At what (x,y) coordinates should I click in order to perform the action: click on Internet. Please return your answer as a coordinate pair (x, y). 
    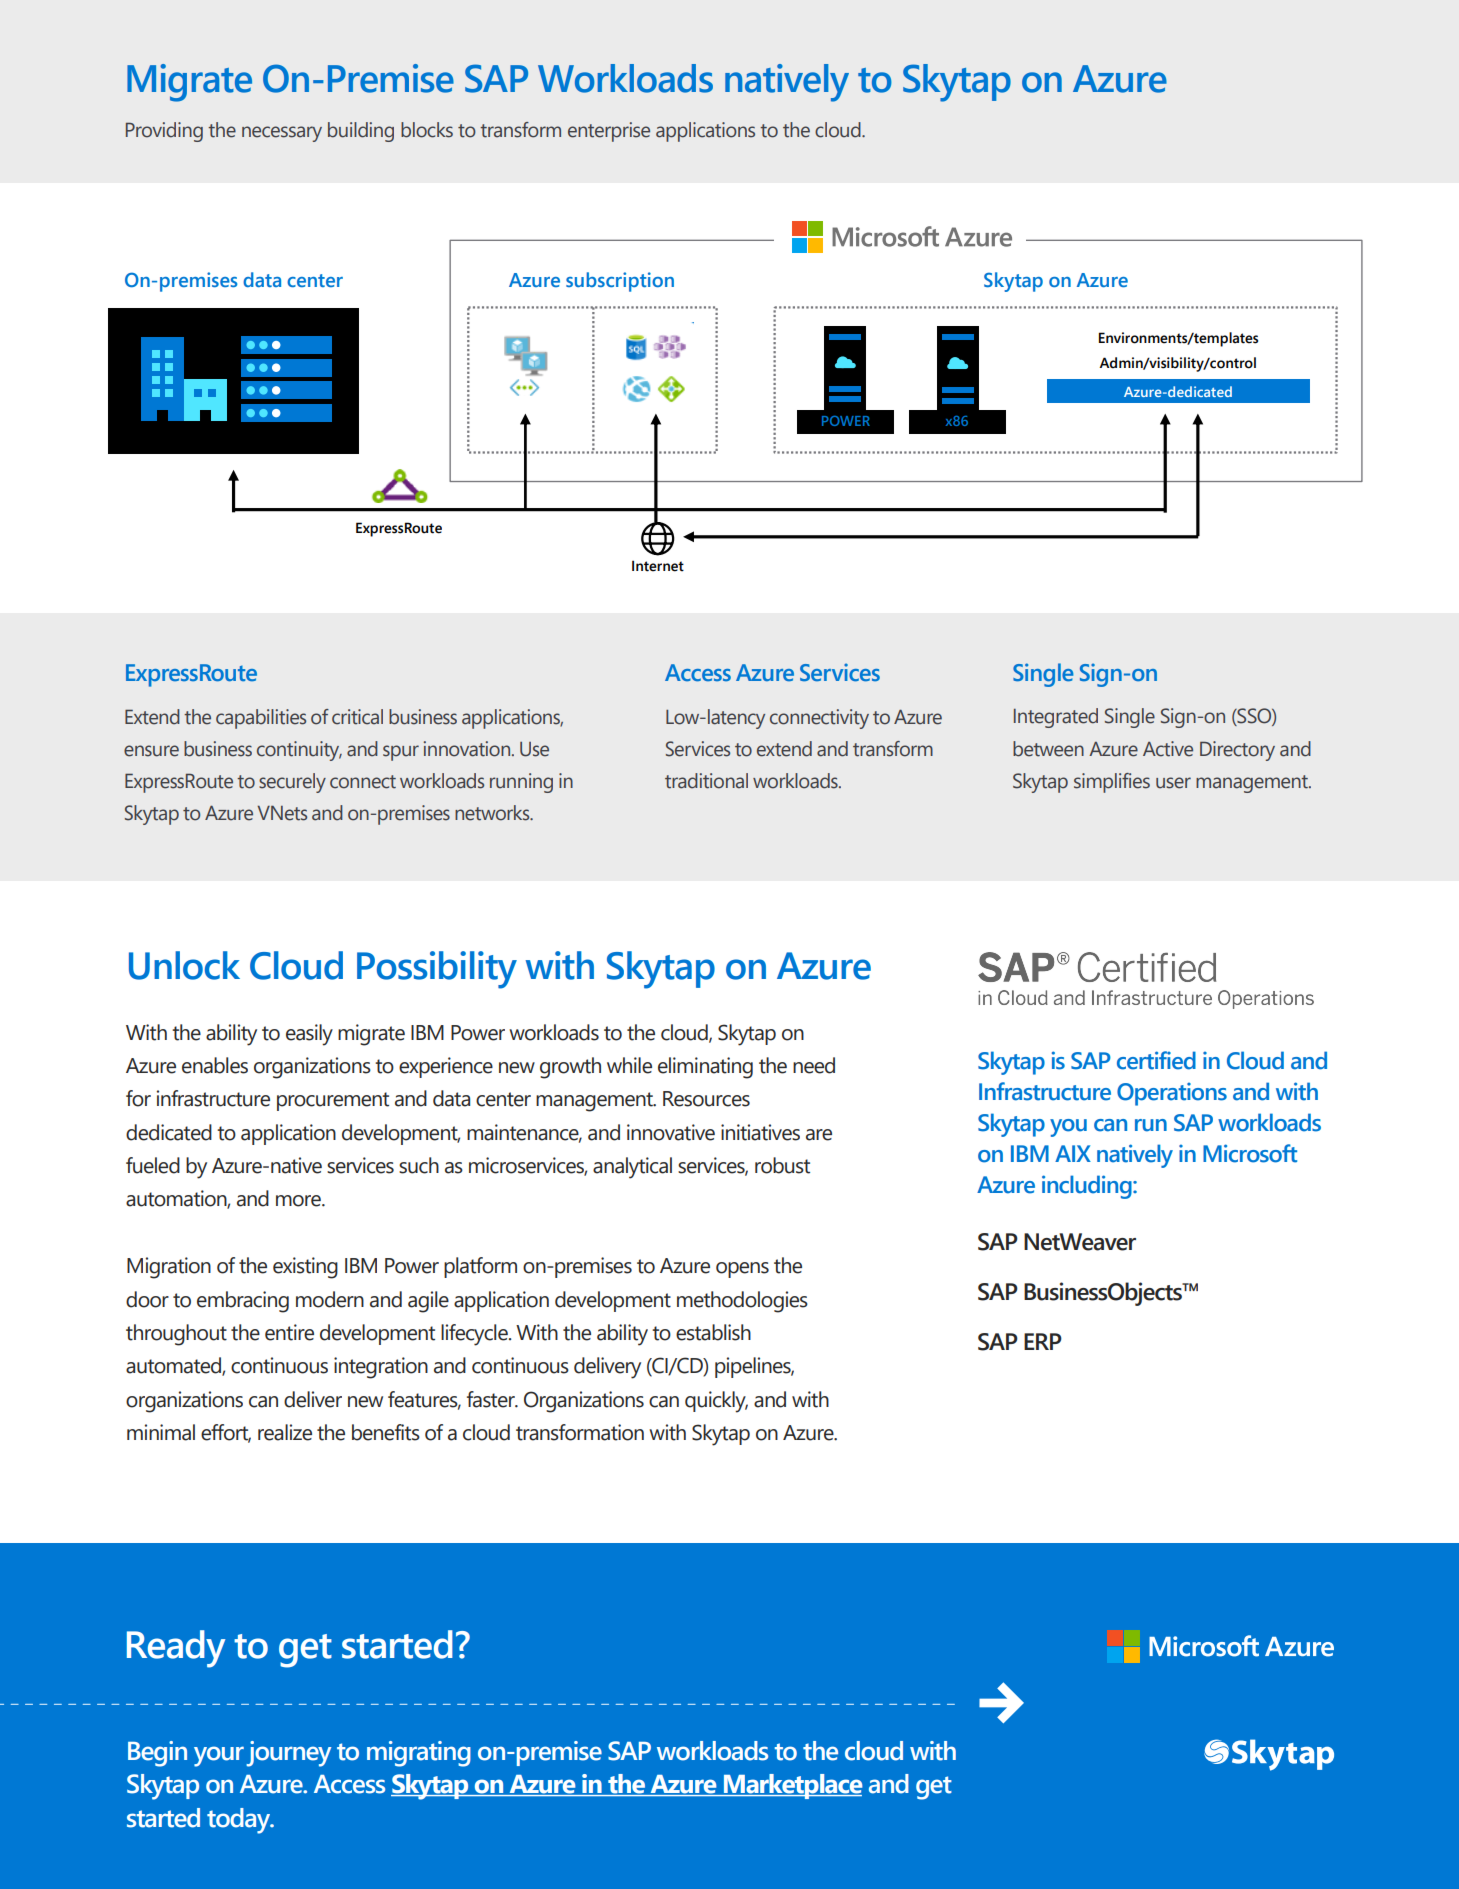
    Looking at the image, I should click on (658, 566).
